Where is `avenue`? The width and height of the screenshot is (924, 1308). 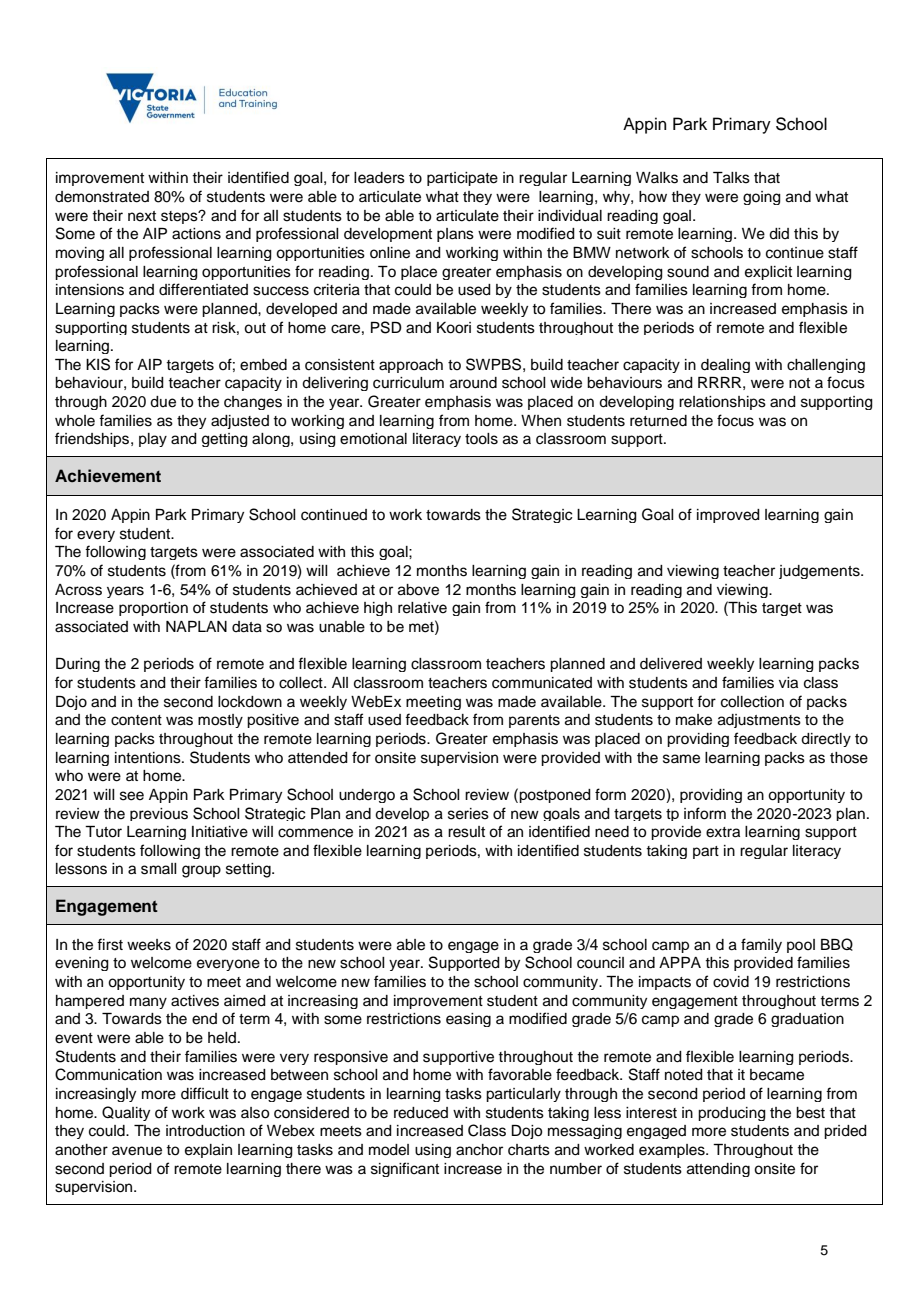
avenue is located at coordinates (137, 1151).
